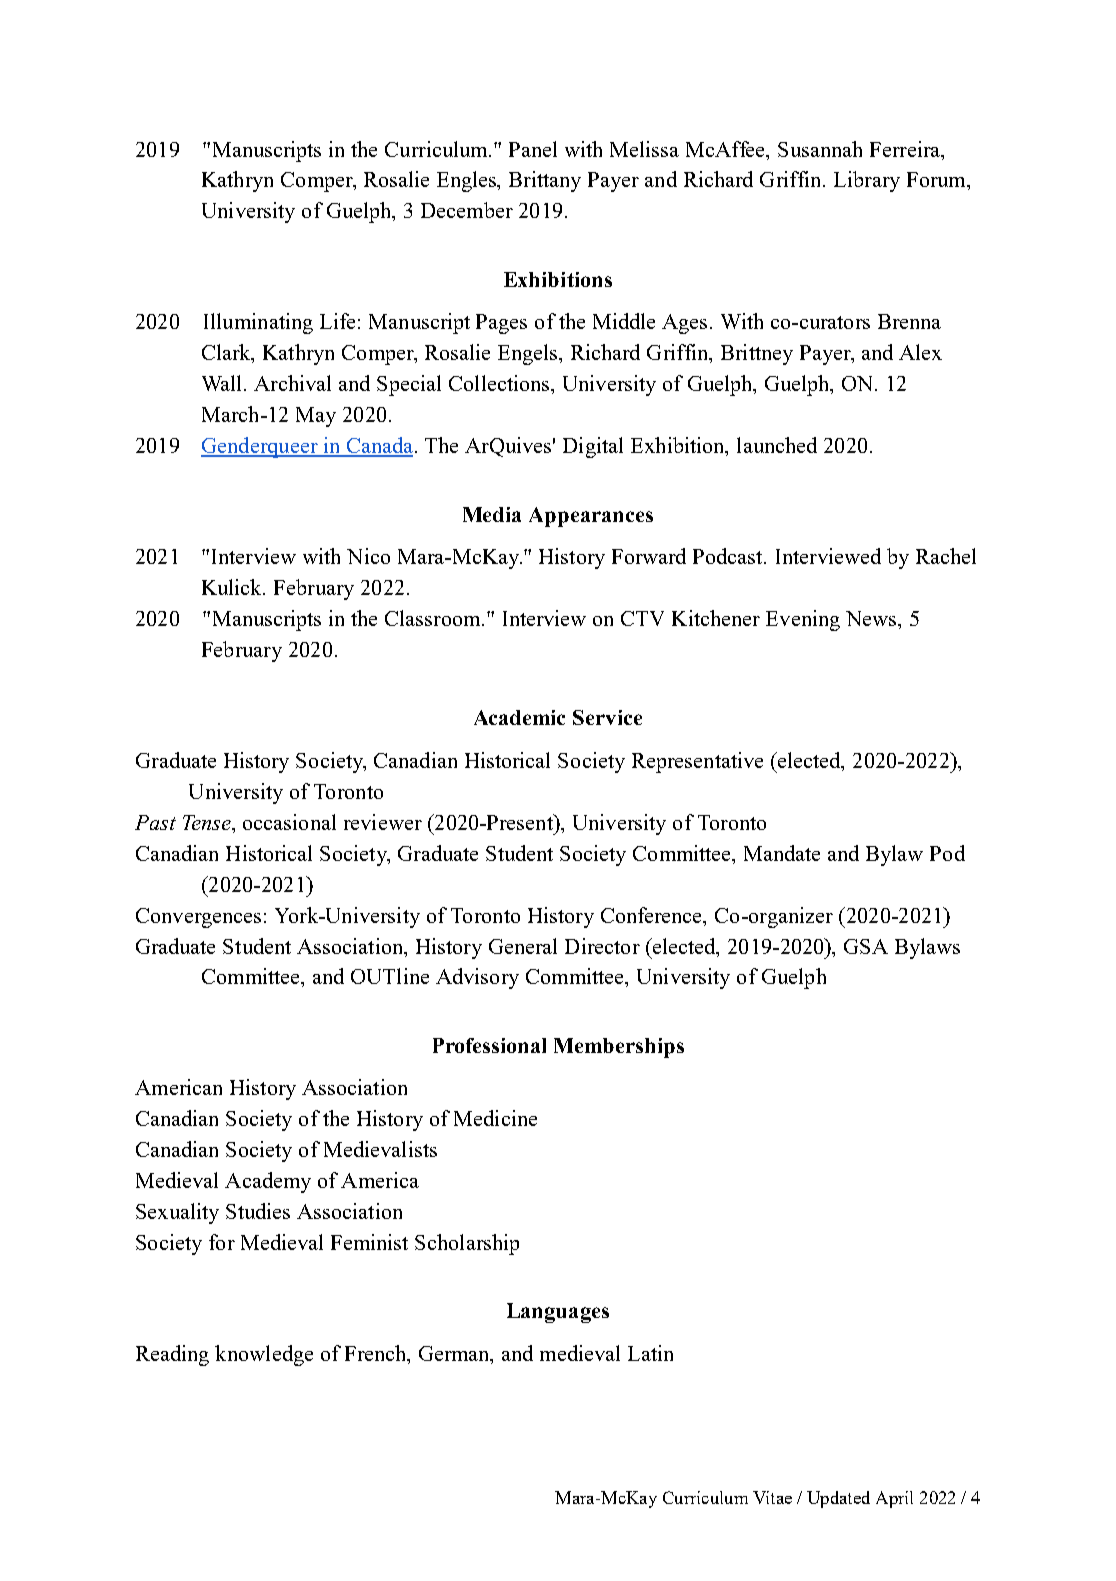 This image has height=1581, width=1116. Describe the element at coordinates (208, 822) in the image. I see `Tense` at that location.
